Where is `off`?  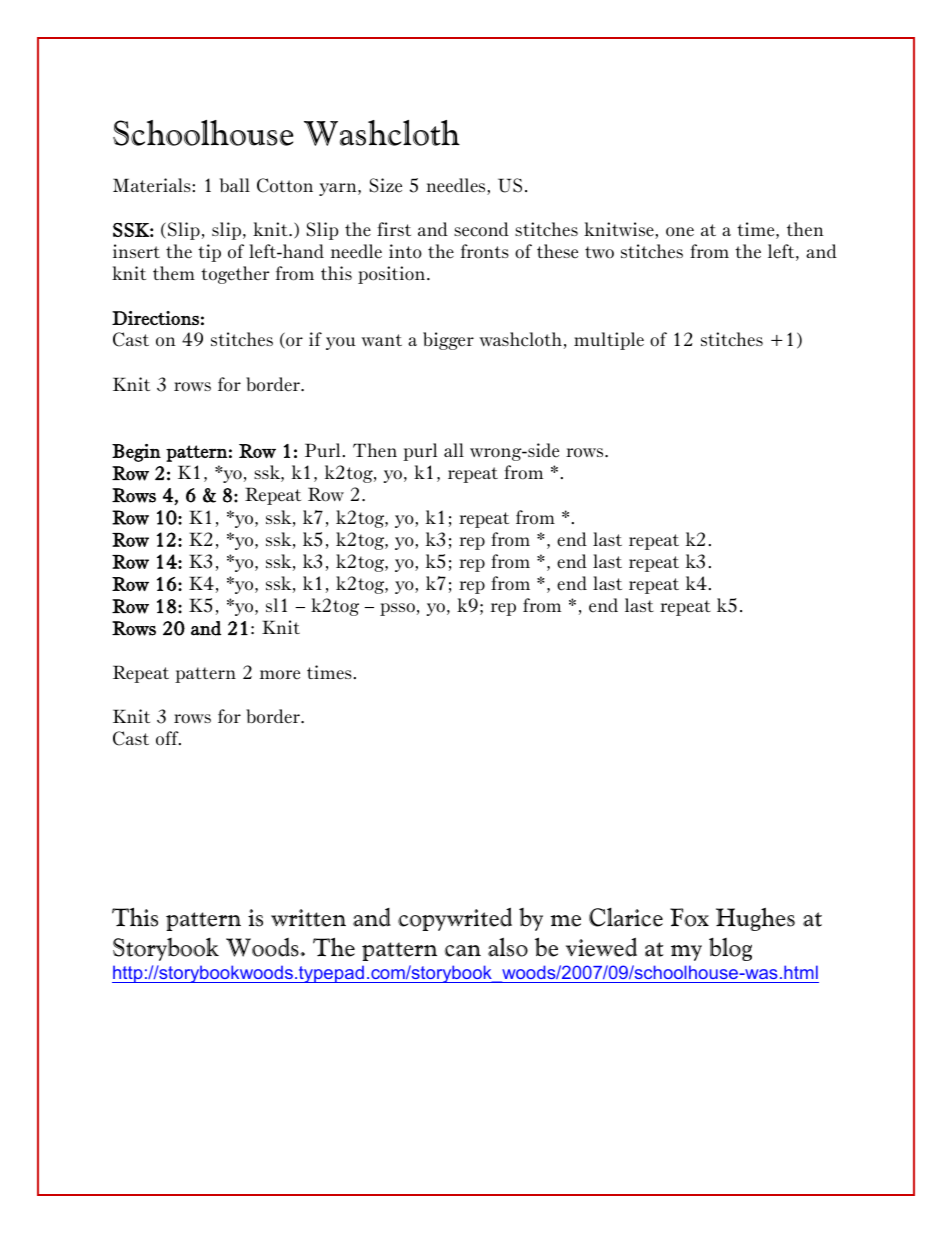 off is located at coordinates (168, 738).
